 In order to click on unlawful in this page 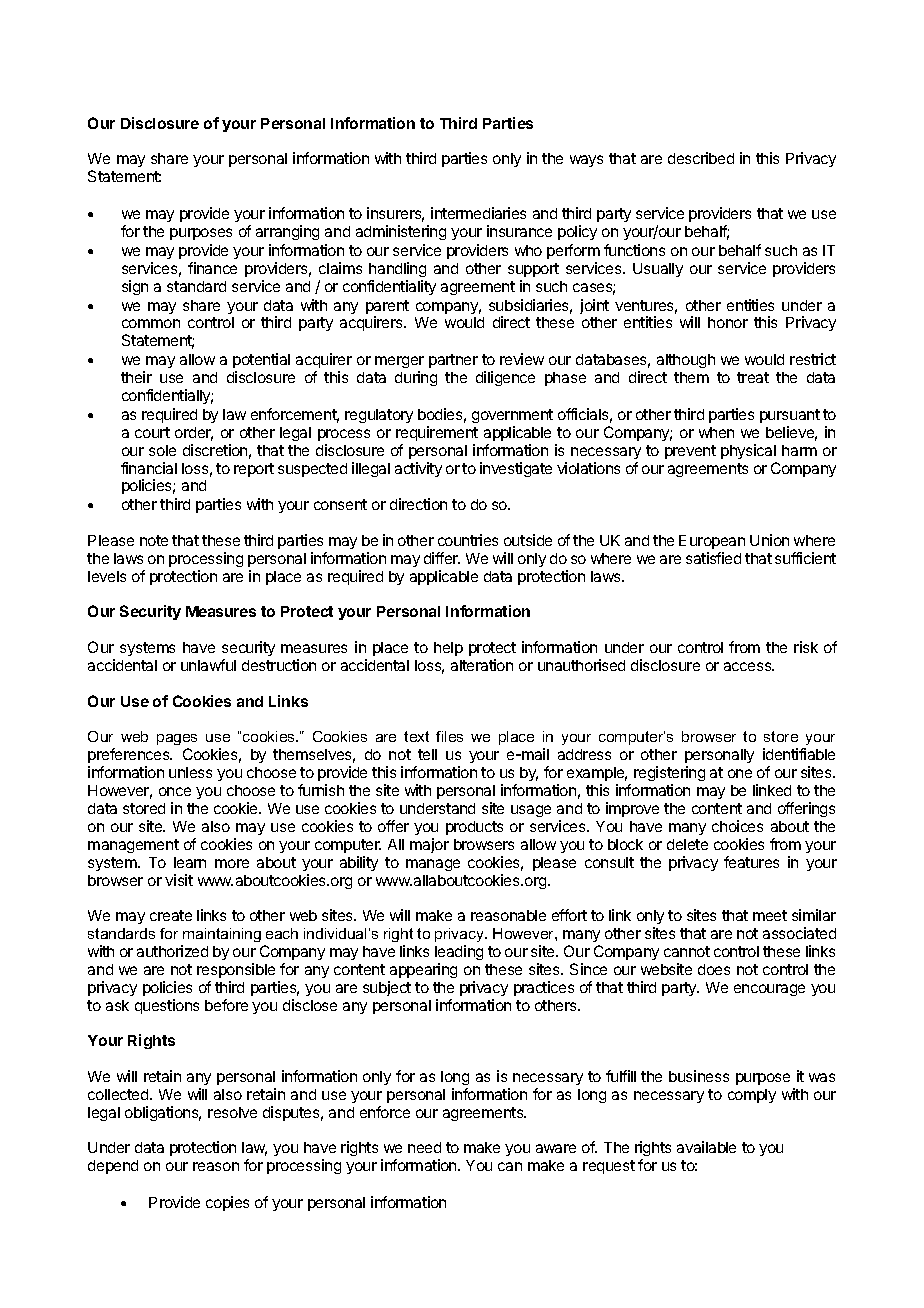, I will do `click(208, 665)`.
